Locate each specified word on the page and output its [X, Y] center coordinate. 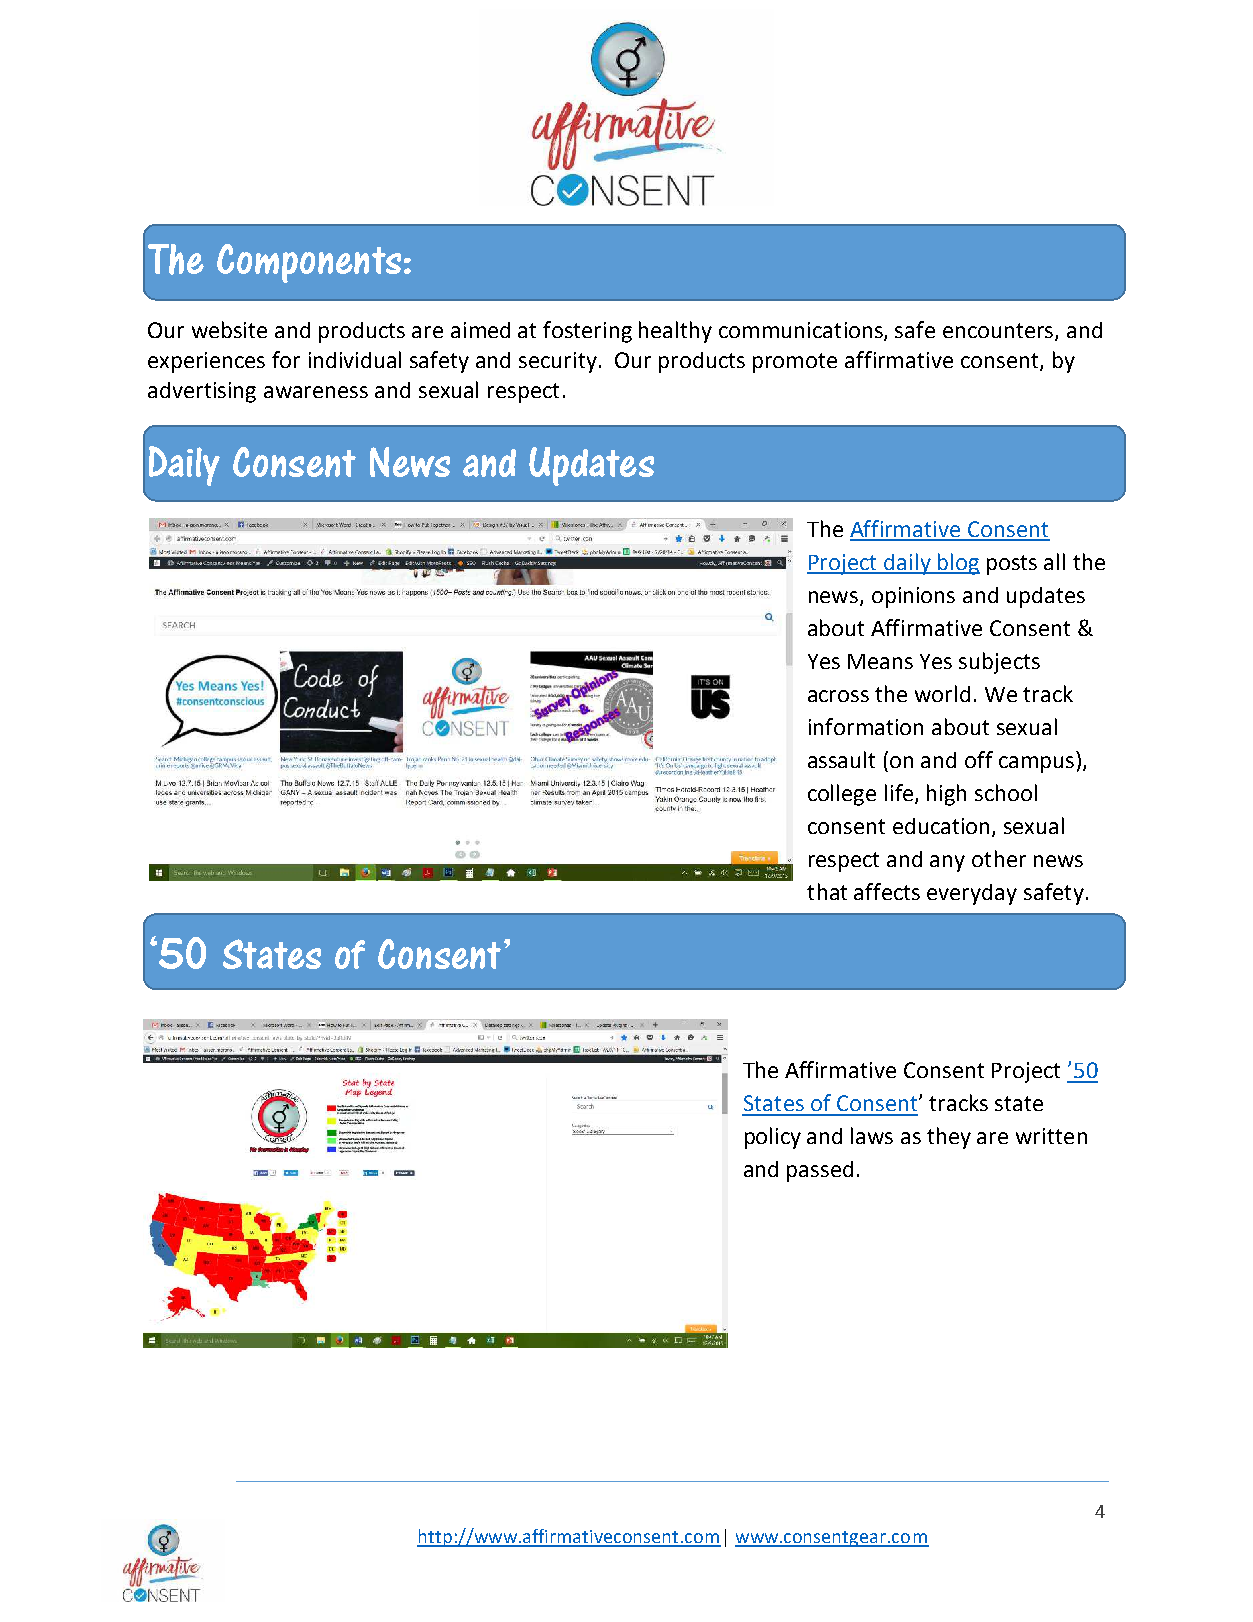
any [947, 863]
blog [958, 564]
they [949, 1138]
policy [773, 1138]
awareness [316, 392]
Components [309, 263]
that [827, 891]
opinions [913, 597]
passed [820, 1171]
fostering [587, 332]
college [842, 795]
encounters [999, 332]
